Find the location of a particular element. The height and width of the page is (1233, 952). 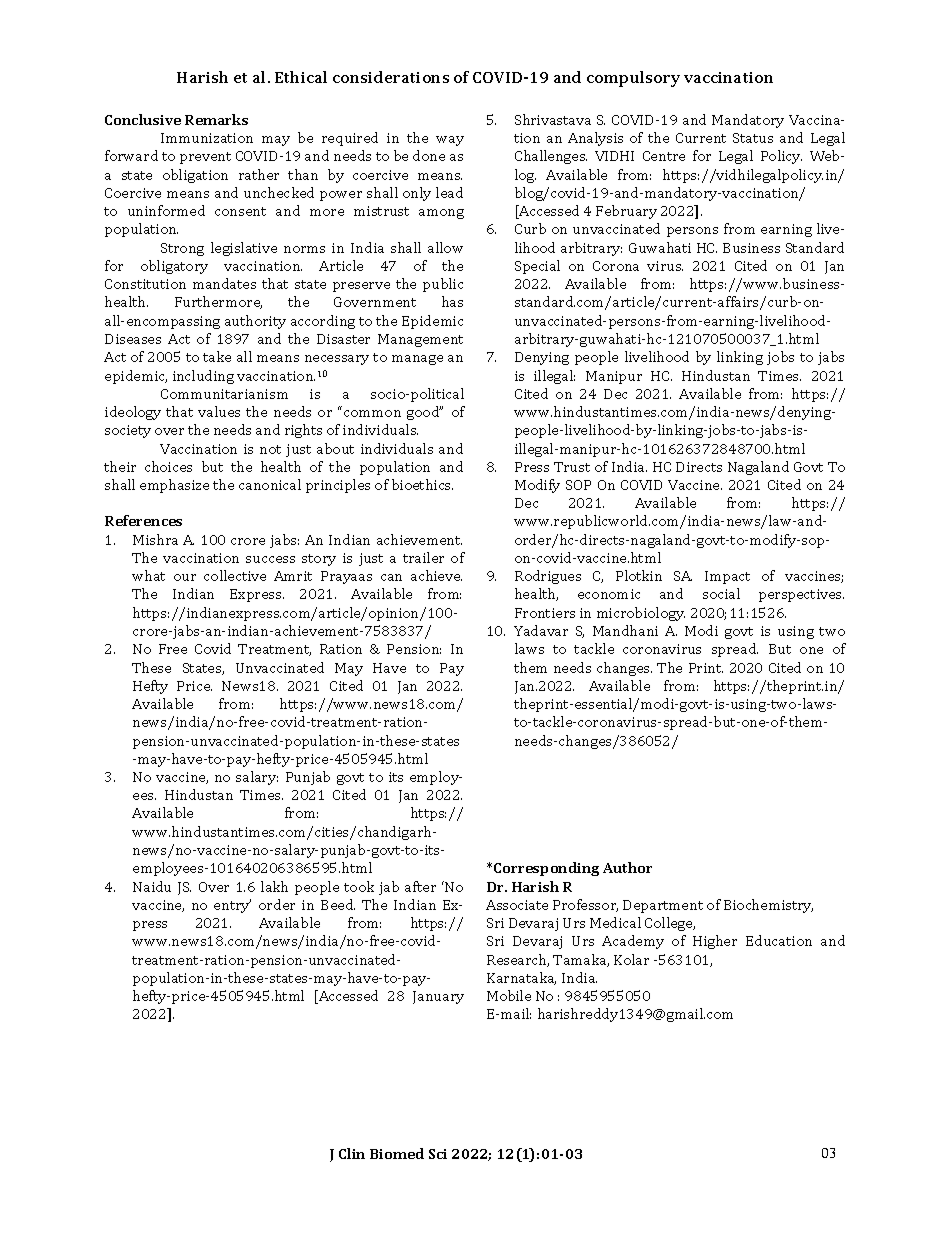

Impact is located at coordinates (727, 577).
